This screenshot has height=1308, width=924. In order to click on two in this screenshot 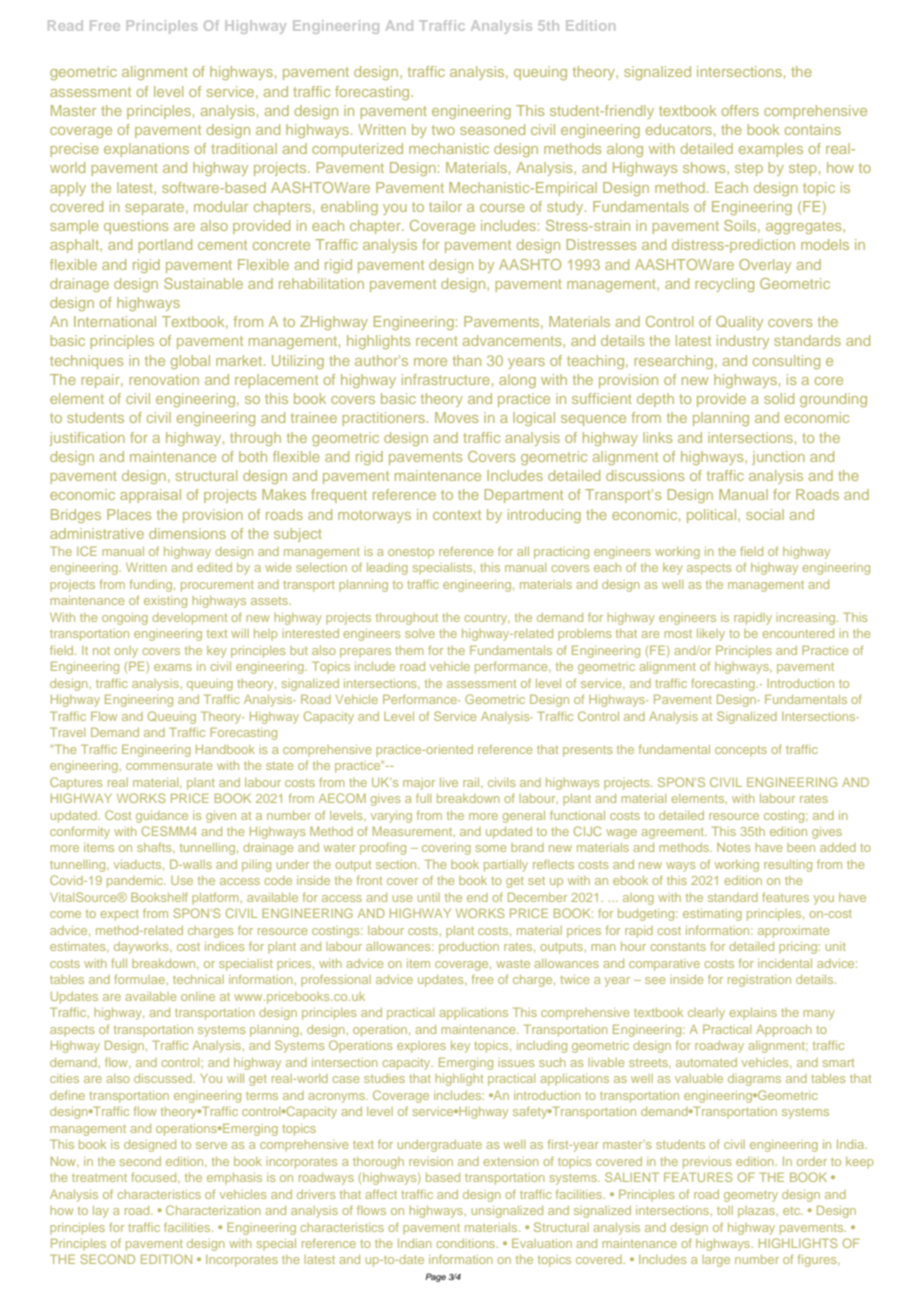, I will do `click(443, 130)`.
